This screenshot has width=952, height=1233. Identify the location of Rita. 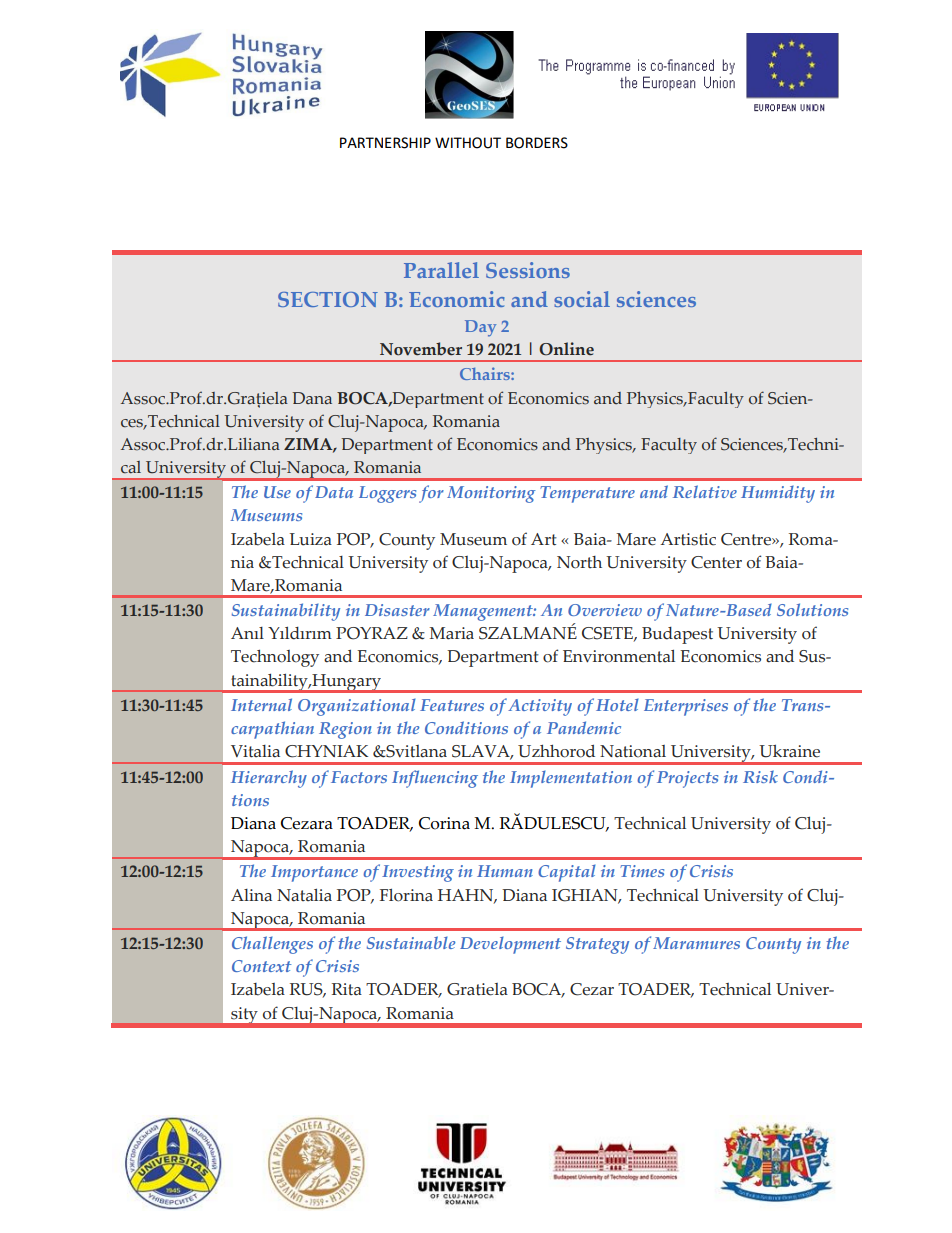
(347, 989).
